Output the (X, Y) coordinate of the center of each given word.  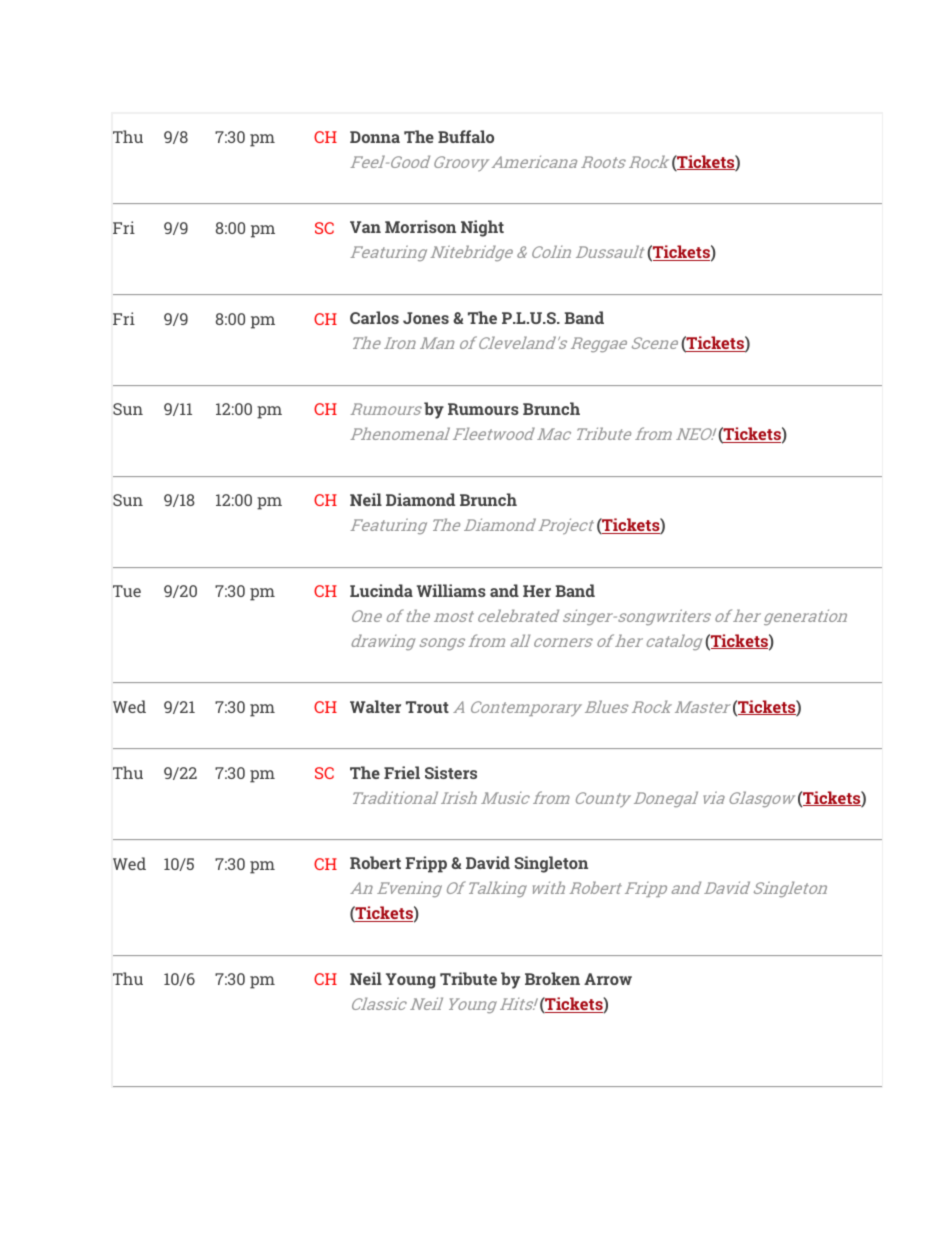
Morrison (420, 226)
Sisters (451, 772)
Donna (375, 137)
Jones (426, 318)
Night (482, 228)
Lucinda (381, 590)
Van (365, 227)
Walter (375, 706)
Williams (451, 590)
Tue (127, 591)
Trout (427, 707)
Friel (402, 772)
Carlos (374, 317)
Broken (552, 978)
